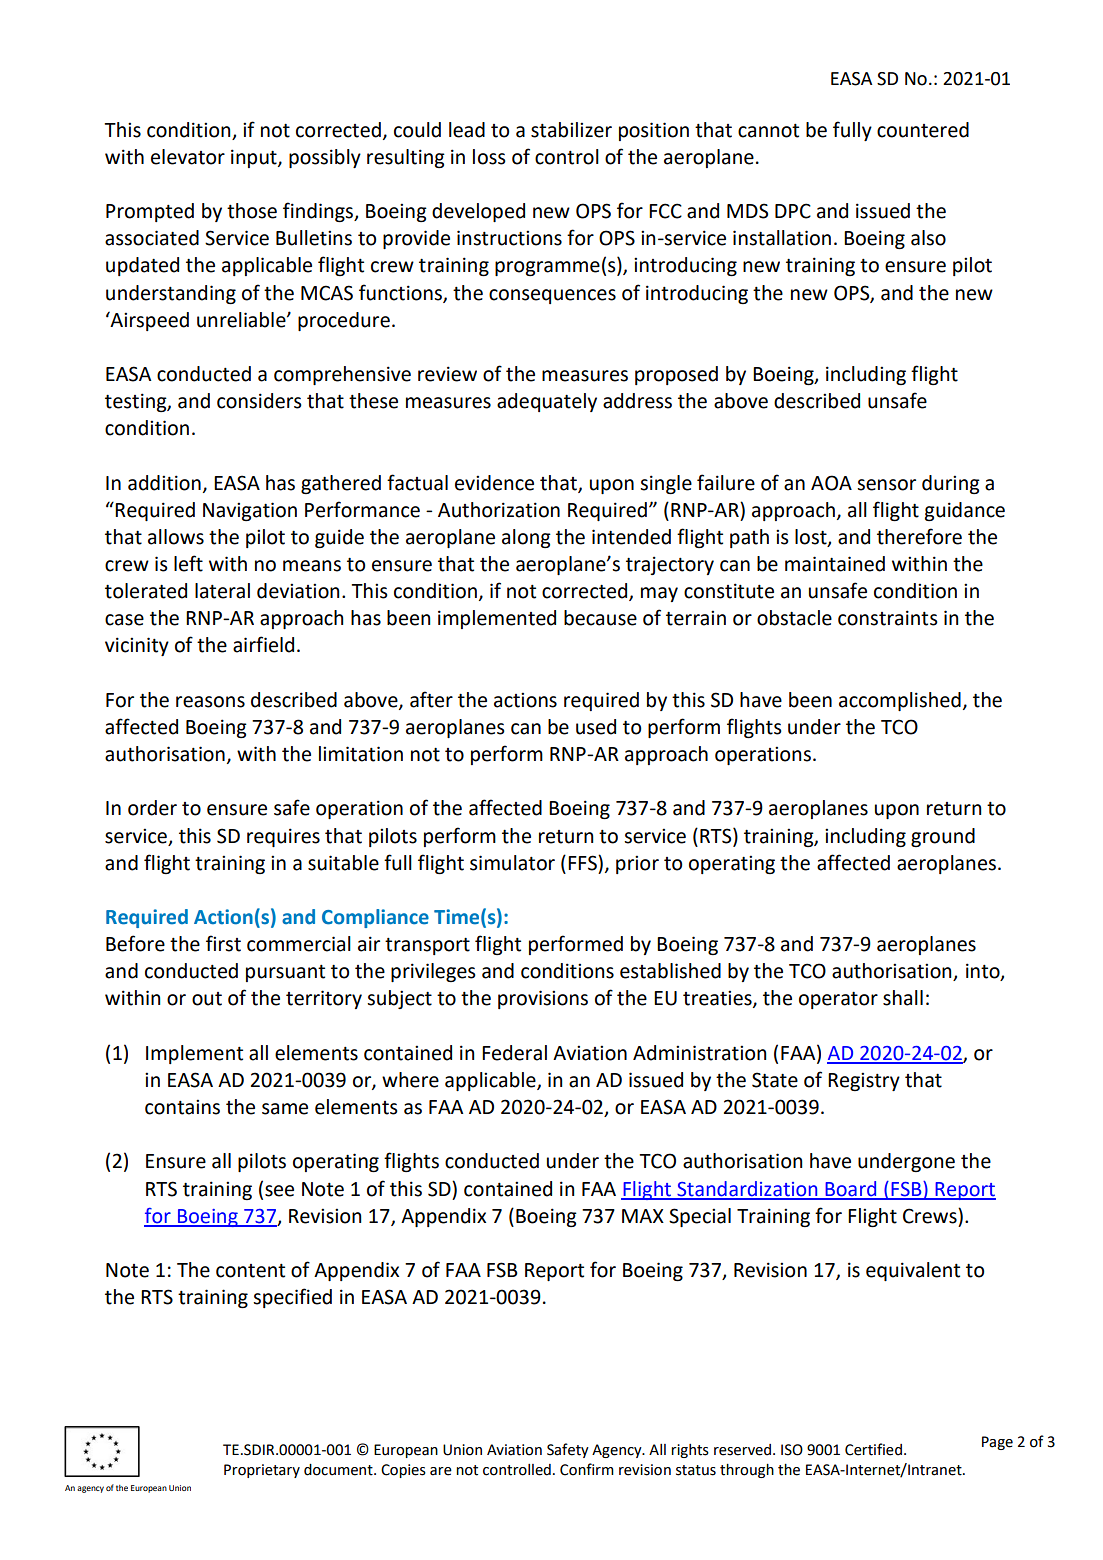 This page has width=1103, height=1560. Describe the element at coordinates (571, 130) in the page. I see `stabilizer` at that location.
